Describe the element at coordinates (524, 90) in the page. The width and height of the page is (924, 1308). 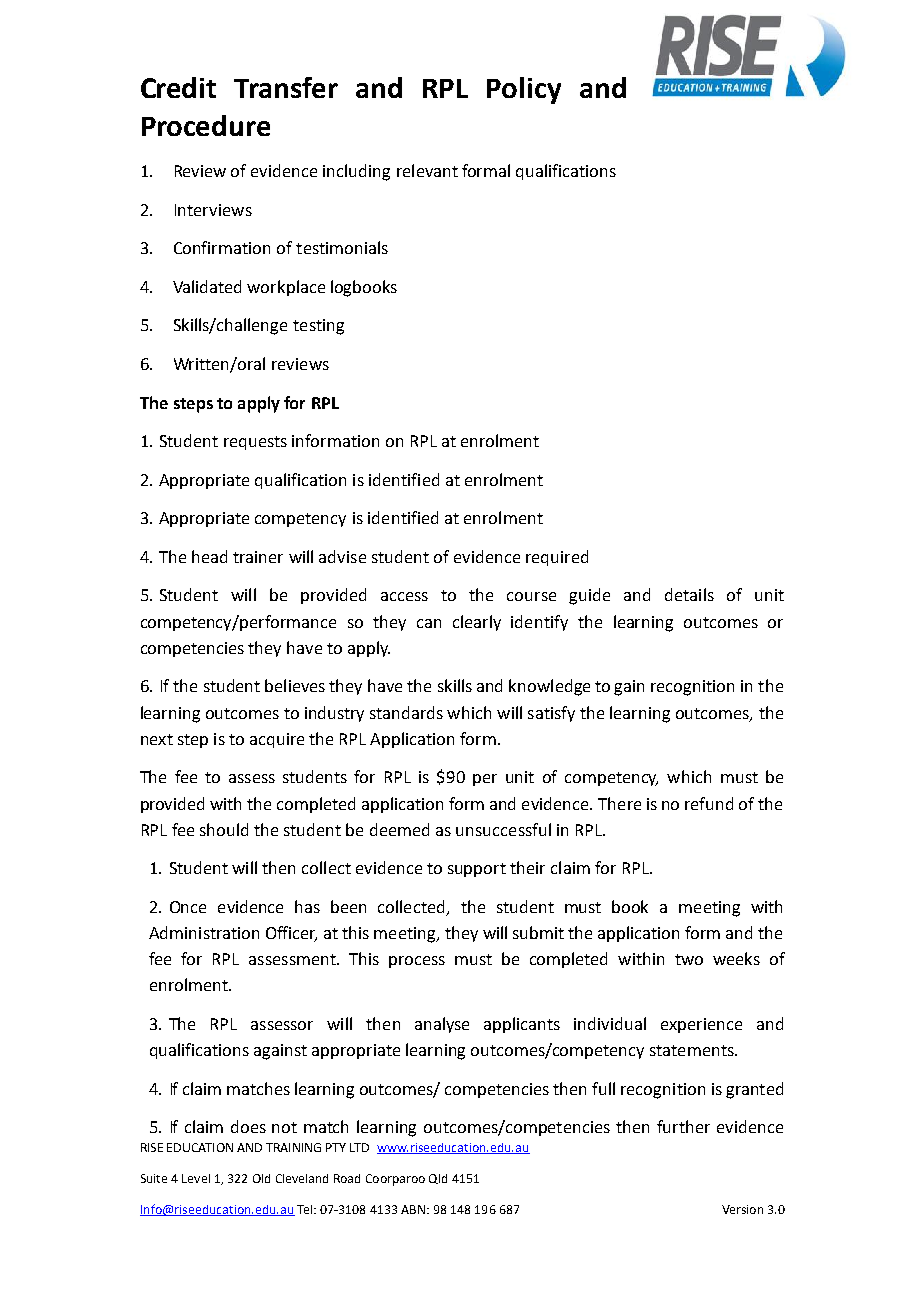
I see `Policy` at that location.
